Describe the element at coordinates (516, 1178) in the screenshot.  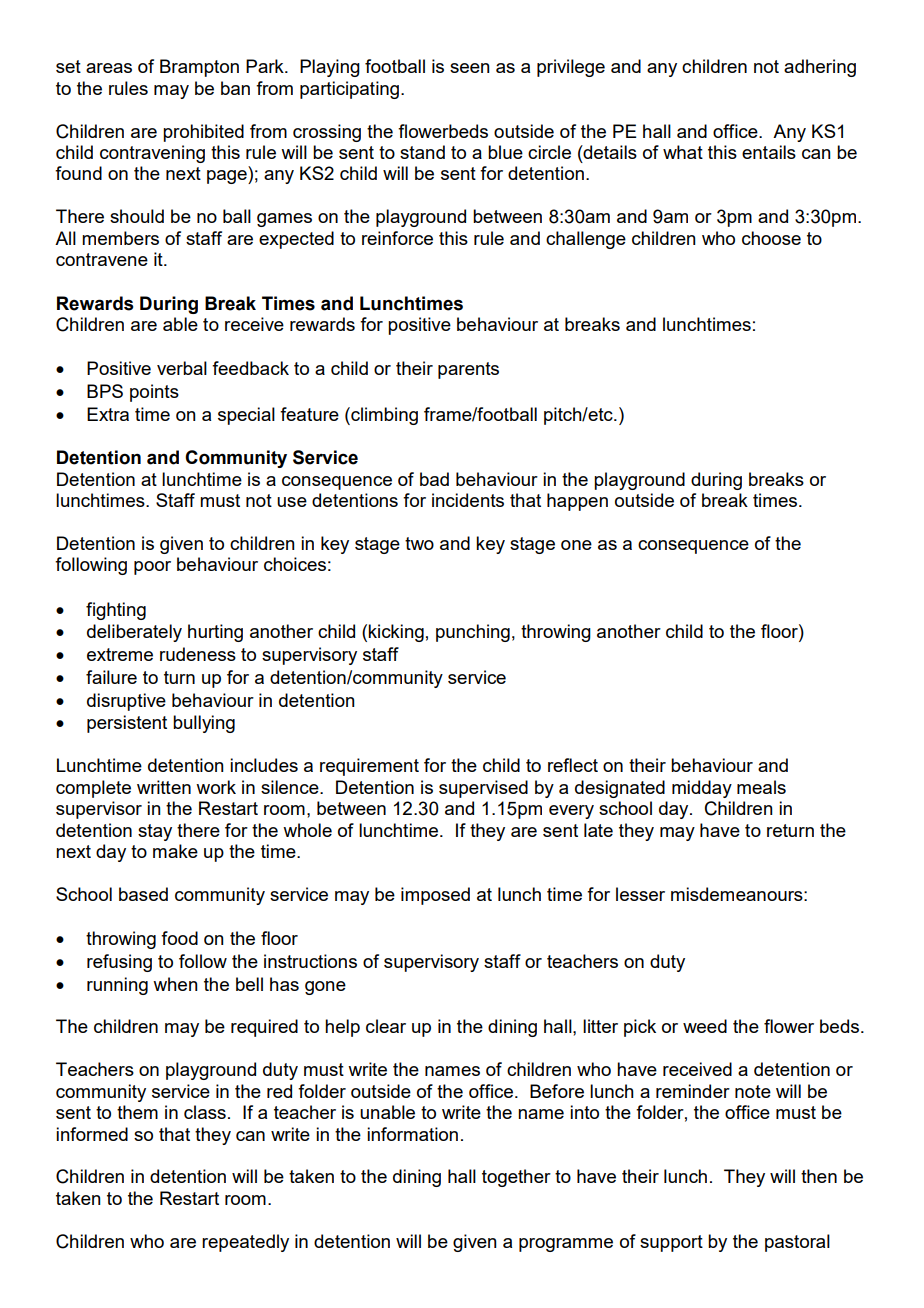
I see `together` at that location.
